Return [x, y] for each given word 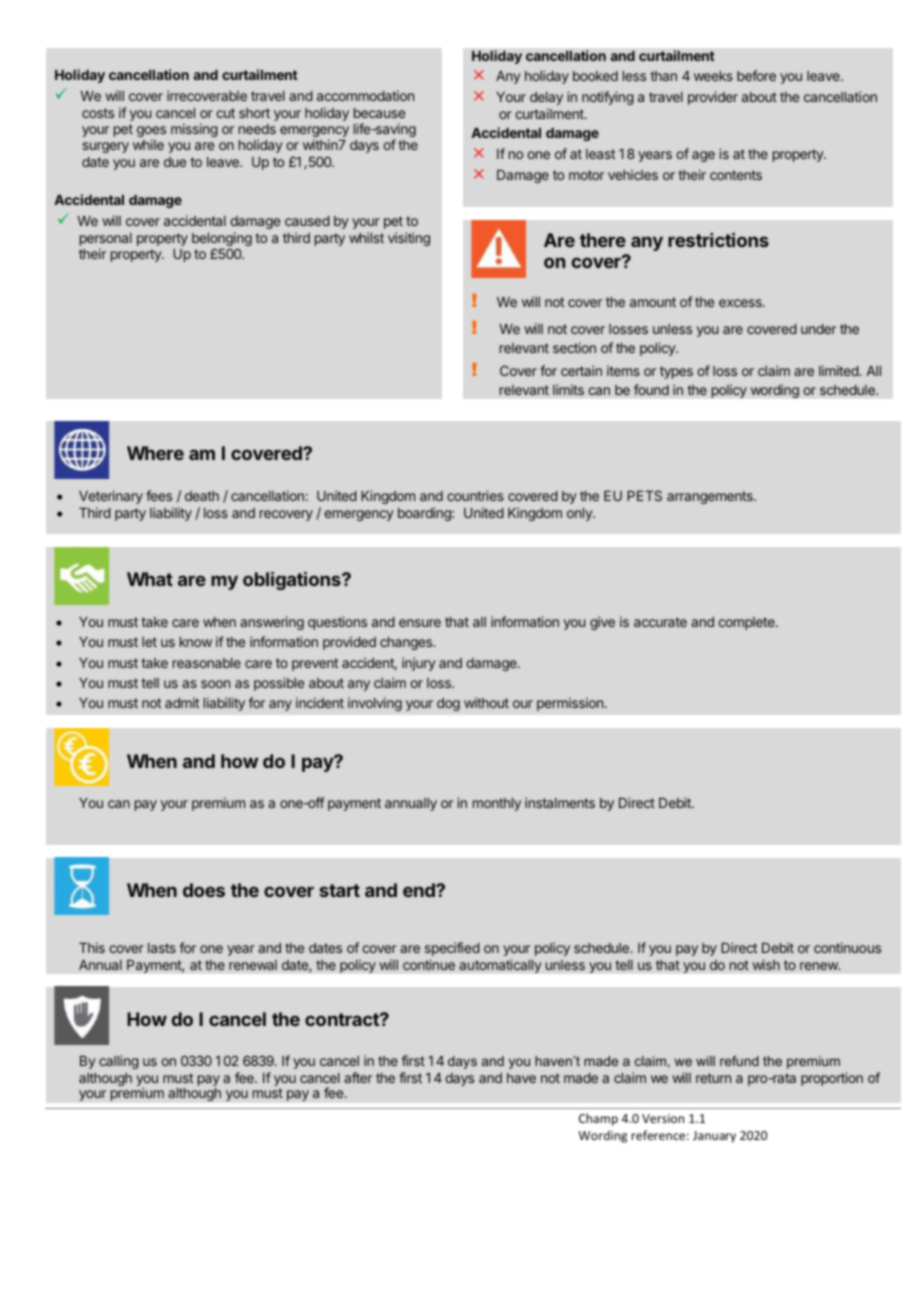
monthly [497, 804]
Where [155, 453]
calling [119, 1062]
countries [475, 495]
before [756, 75]
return [713, 1078]
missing [194, 130]
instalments [560, 802]
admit [182, 702]
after [358, 1077]
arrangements [711, 497]
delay [546, 98]
